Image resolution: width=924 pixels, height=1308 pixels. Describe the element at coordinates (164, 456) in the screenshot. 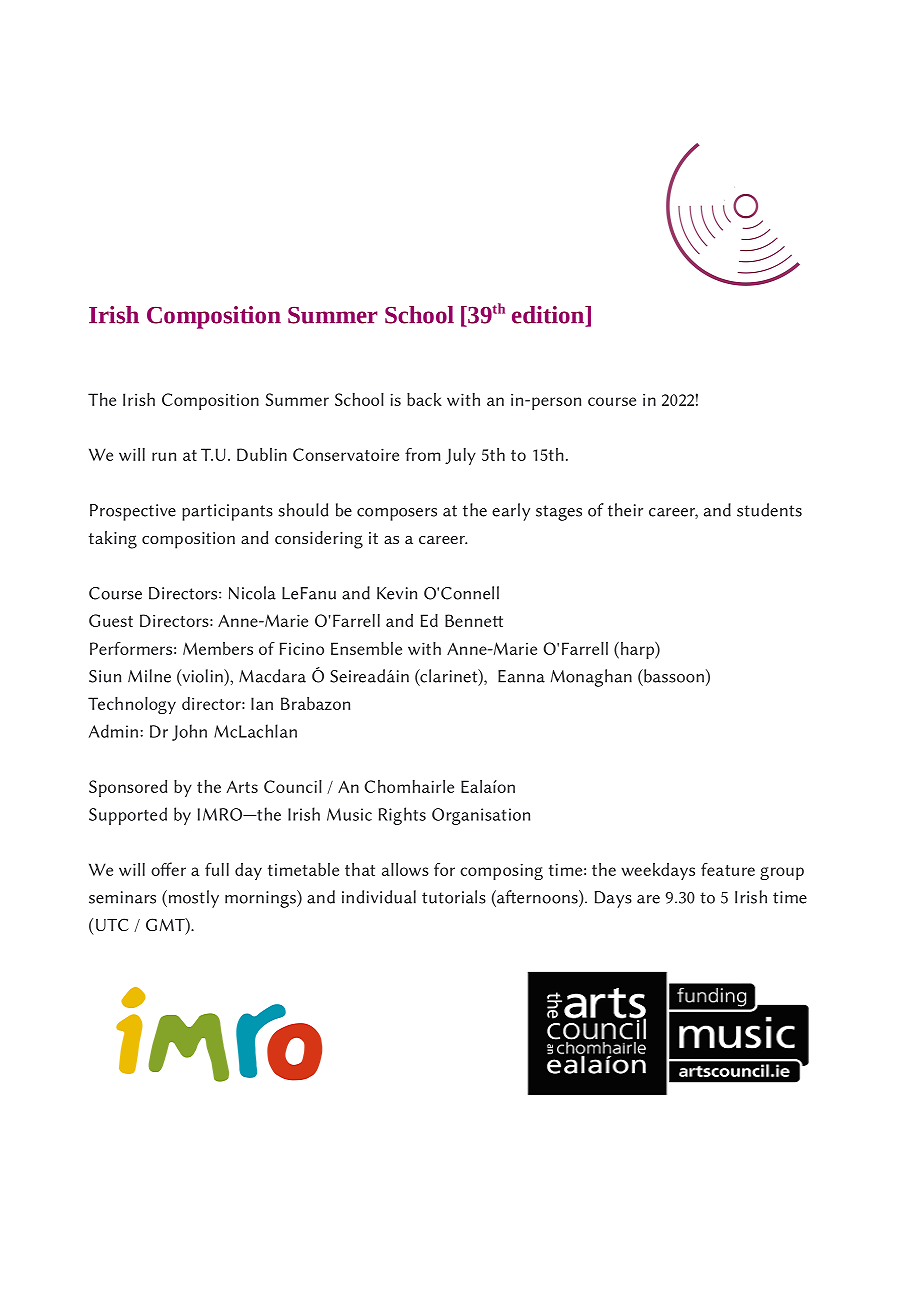

I see `run` at that location.
